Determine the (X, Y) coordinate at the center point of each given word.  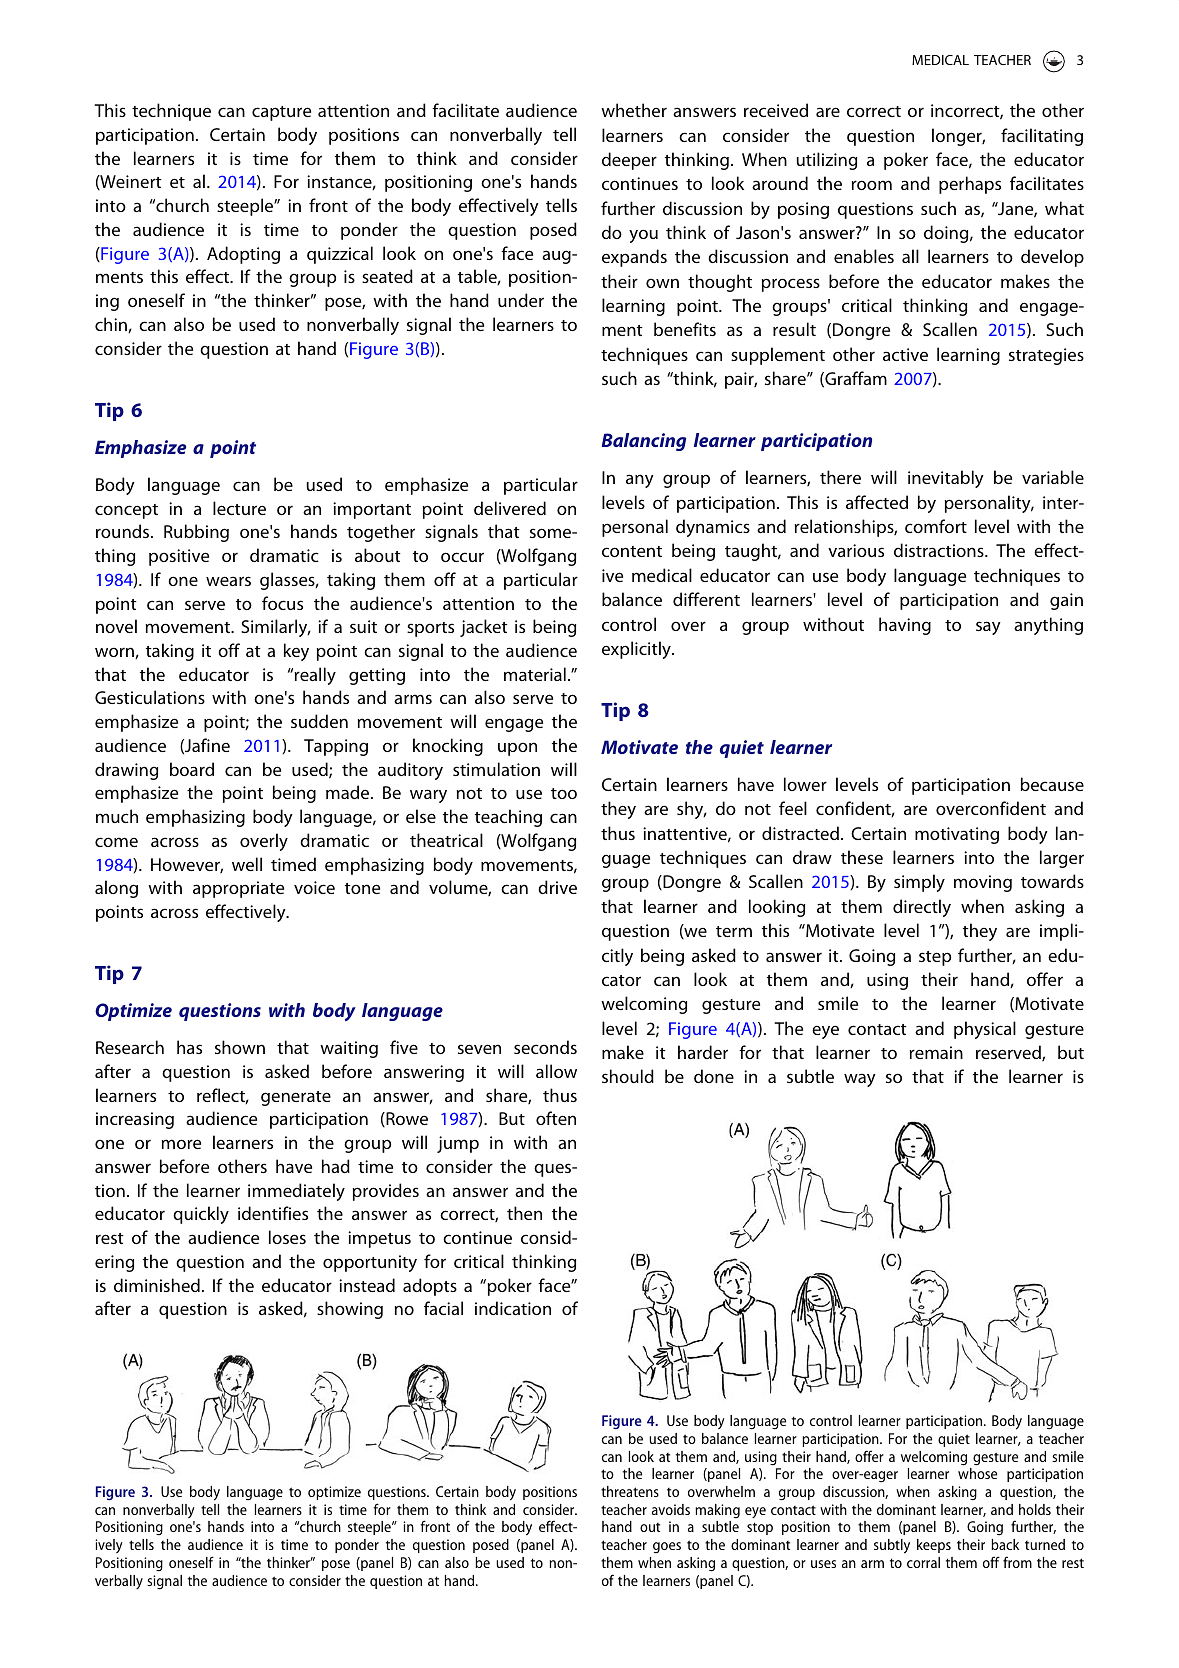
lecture (239, 508)
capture (281, 113)
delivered (510, 508)
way (860, 1080)
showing (350, 1310)
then (524, 1213)
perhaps (970, 185)
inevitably (946, 479)
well (247, 864)
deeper (629, 161)
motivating (957, 835)
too (564, 793)
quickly (201, 1215)
